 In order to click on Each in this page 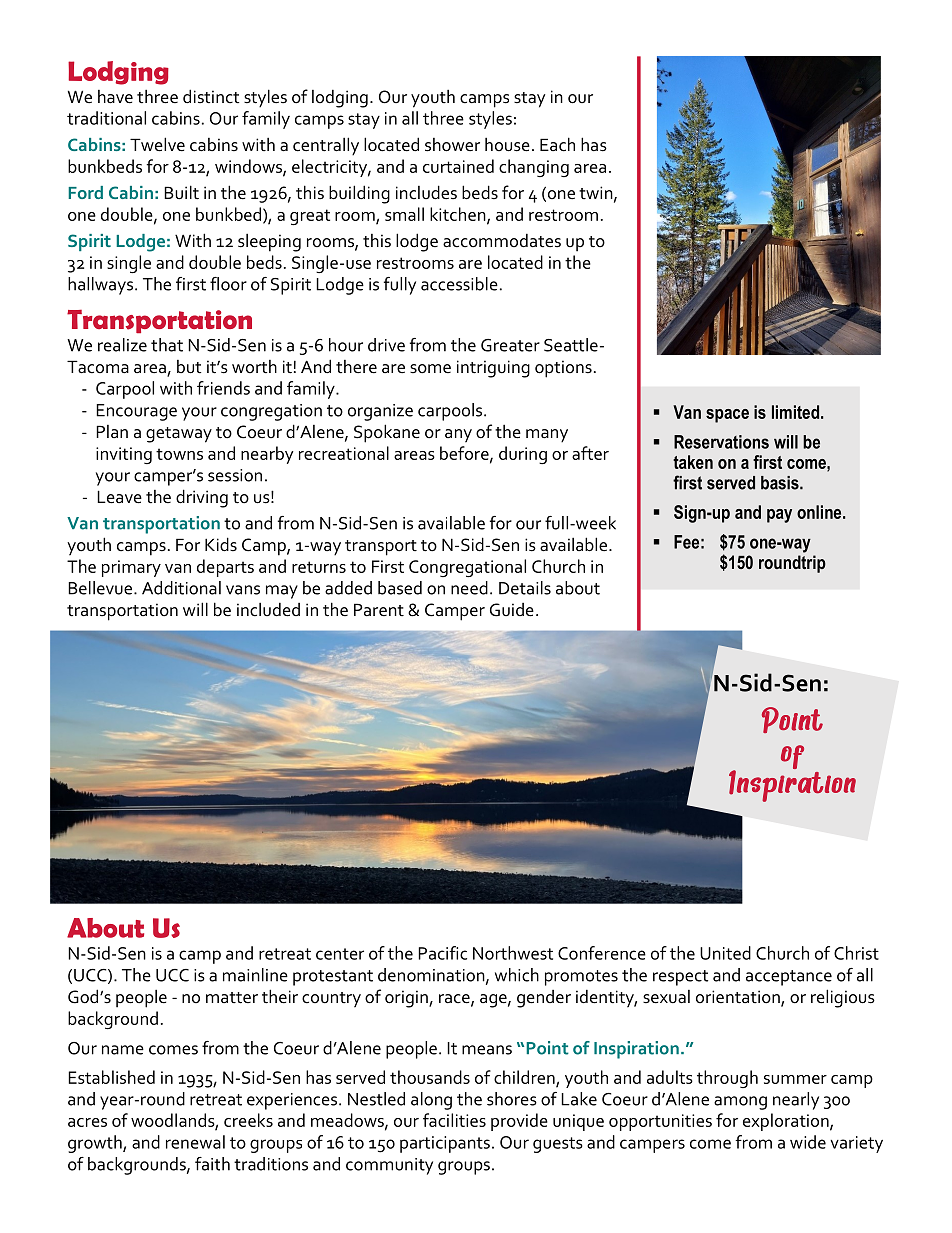, I will do `click(557, 144)`.
